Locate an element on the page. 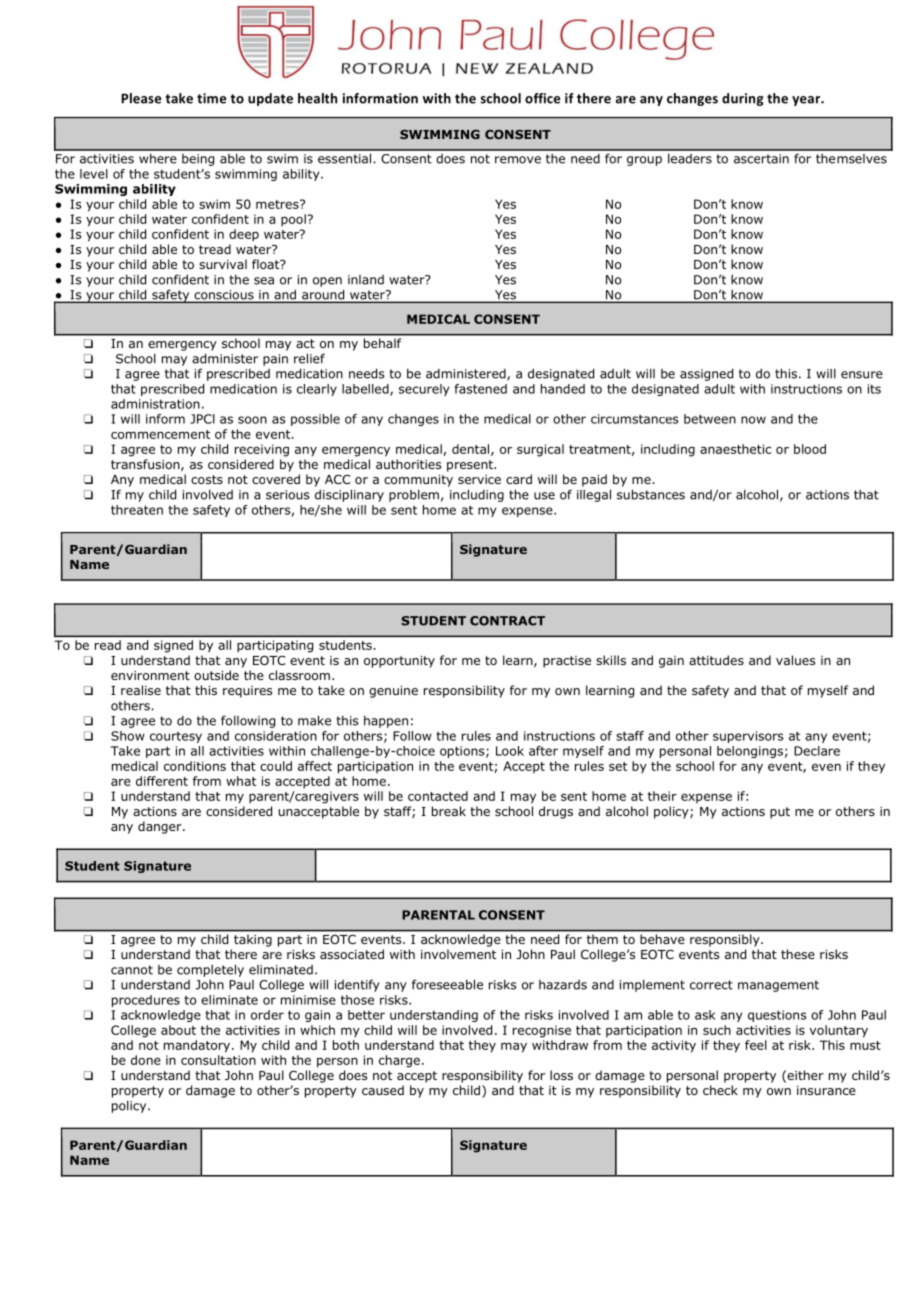 Image resolution: width=924 pixels, height=1308 pixels. remove is located at coordinates (518, 160).
